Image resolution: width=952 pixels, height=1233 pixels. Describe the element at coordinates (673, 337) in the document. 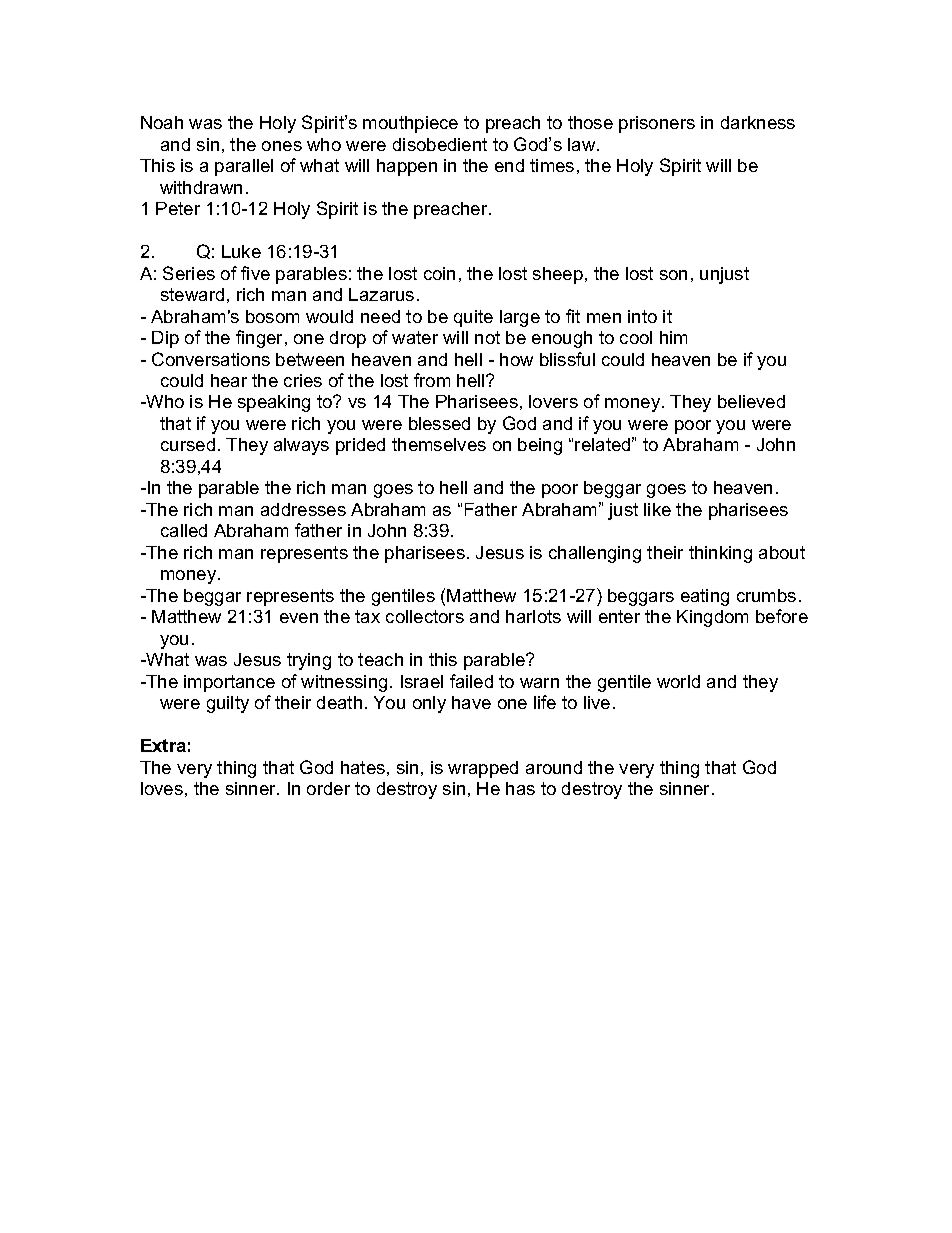

I see `him` at that location.
